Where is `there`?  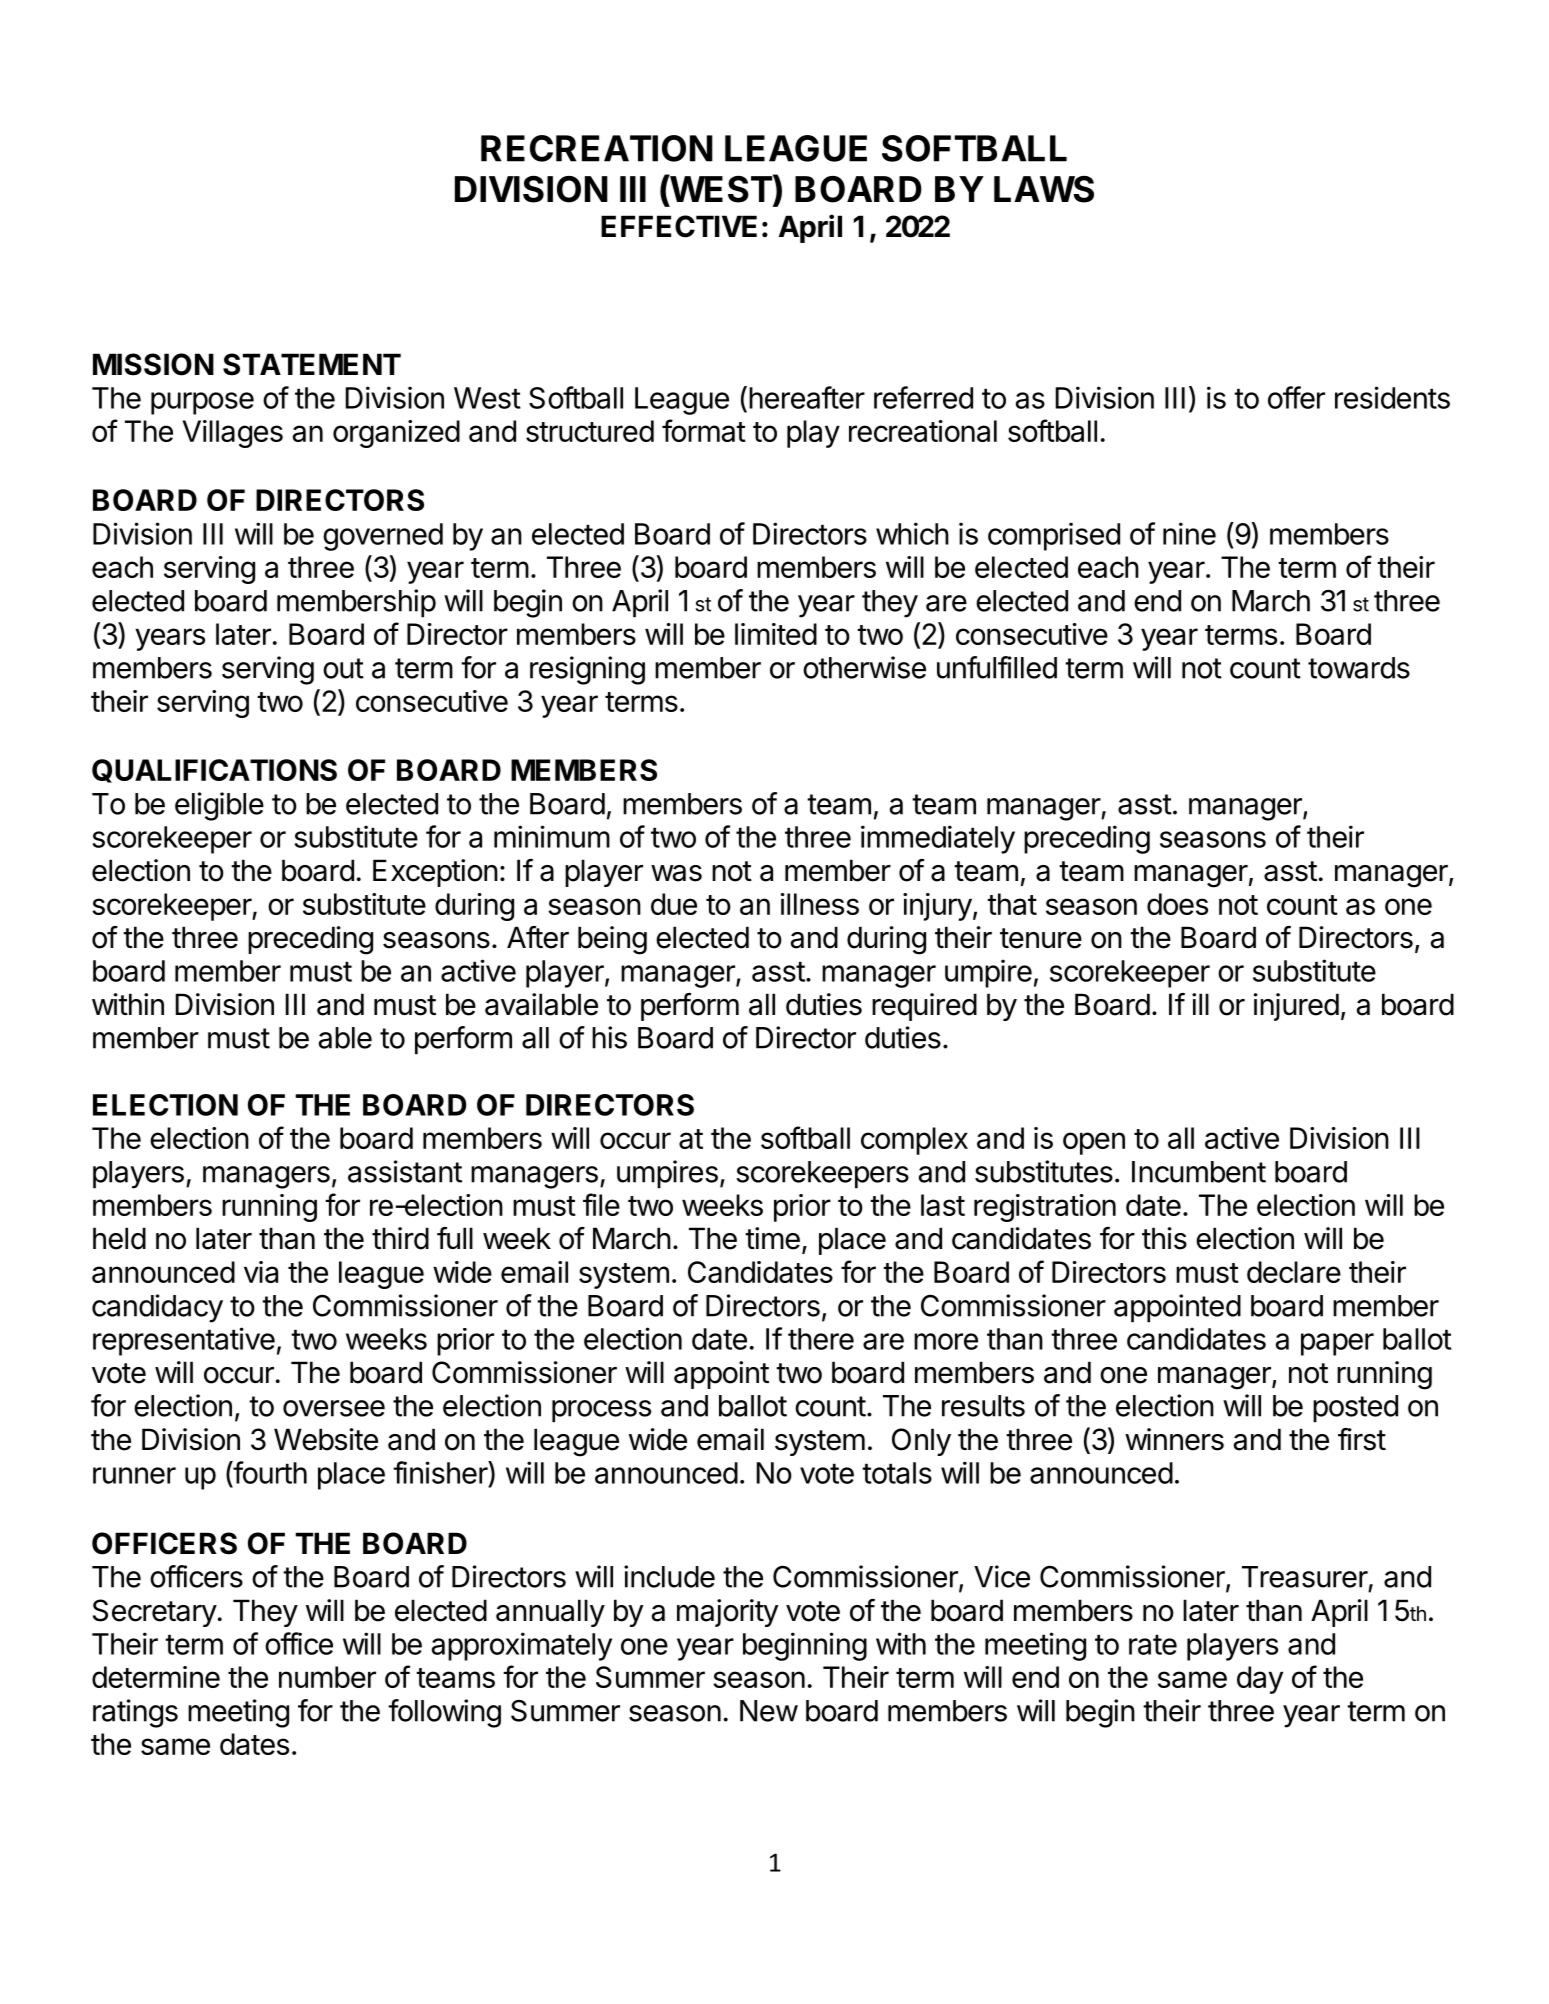
there is located at coordinates (821, 1339).
